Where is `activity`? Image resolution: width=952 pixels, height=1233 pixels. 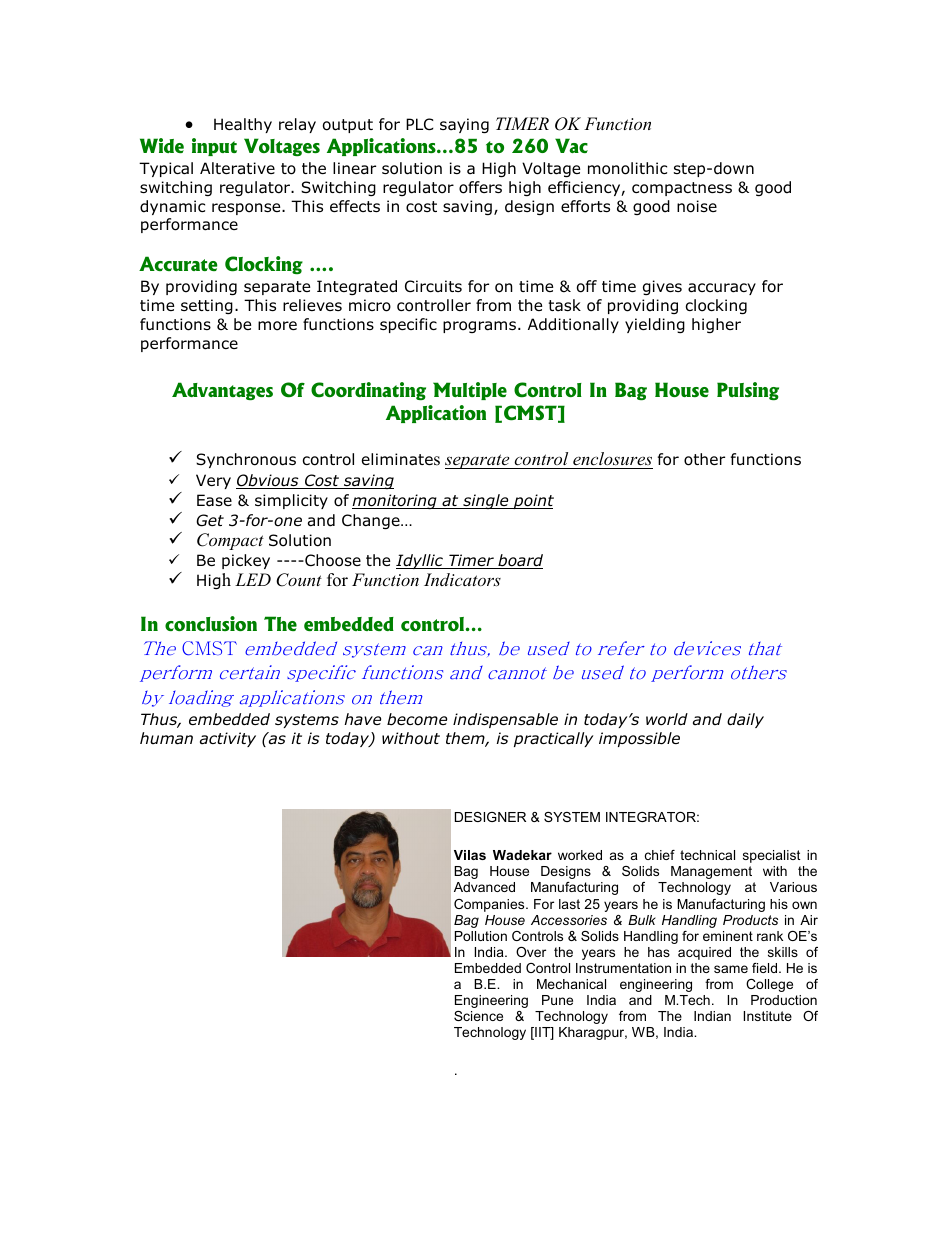
activity is located at coordinates (228, 739).
